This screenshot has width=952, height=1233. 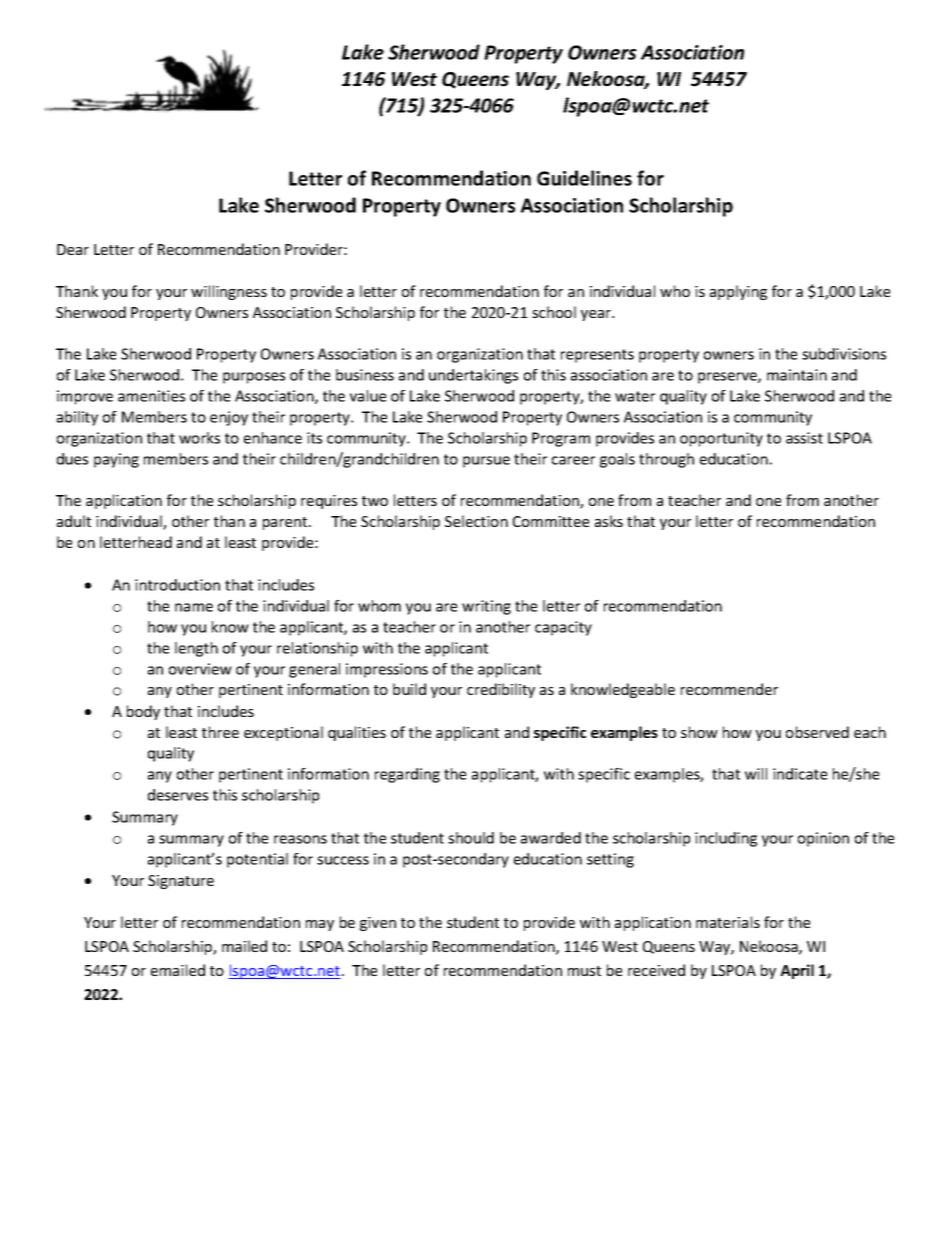 I want to click on Guidelines, so click(x=584, y=178).
